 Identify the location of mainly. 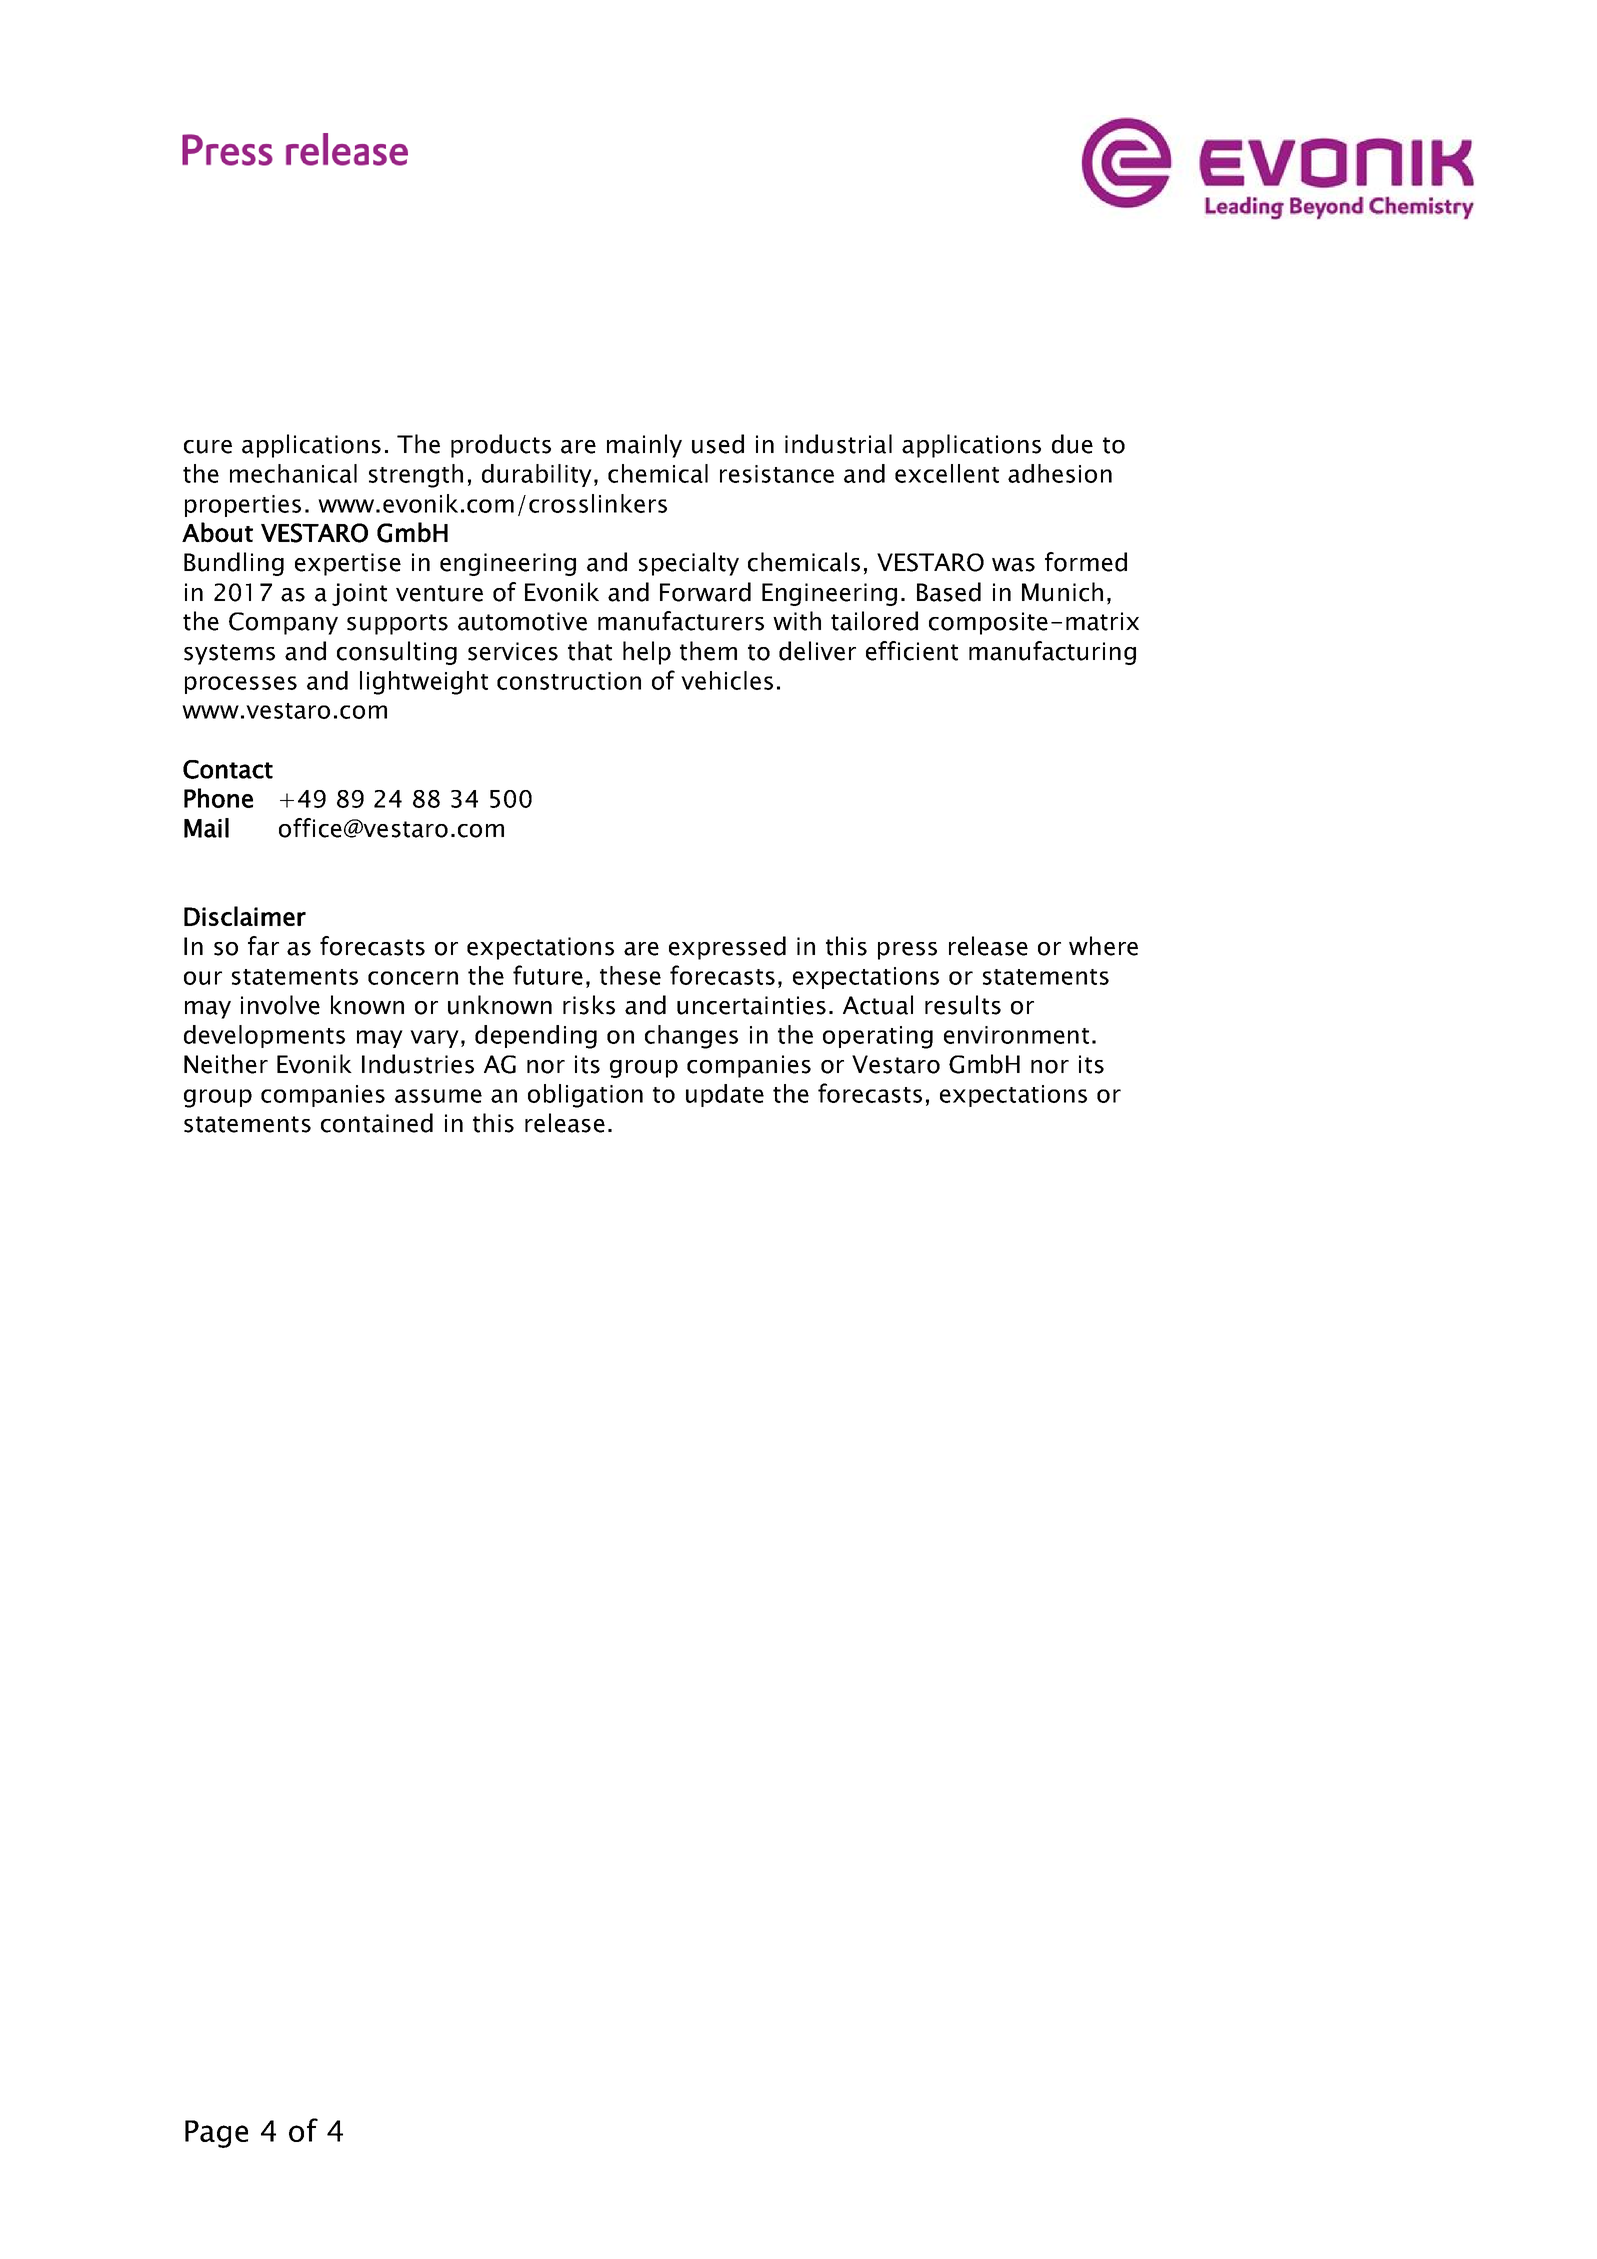
(644, 446).
